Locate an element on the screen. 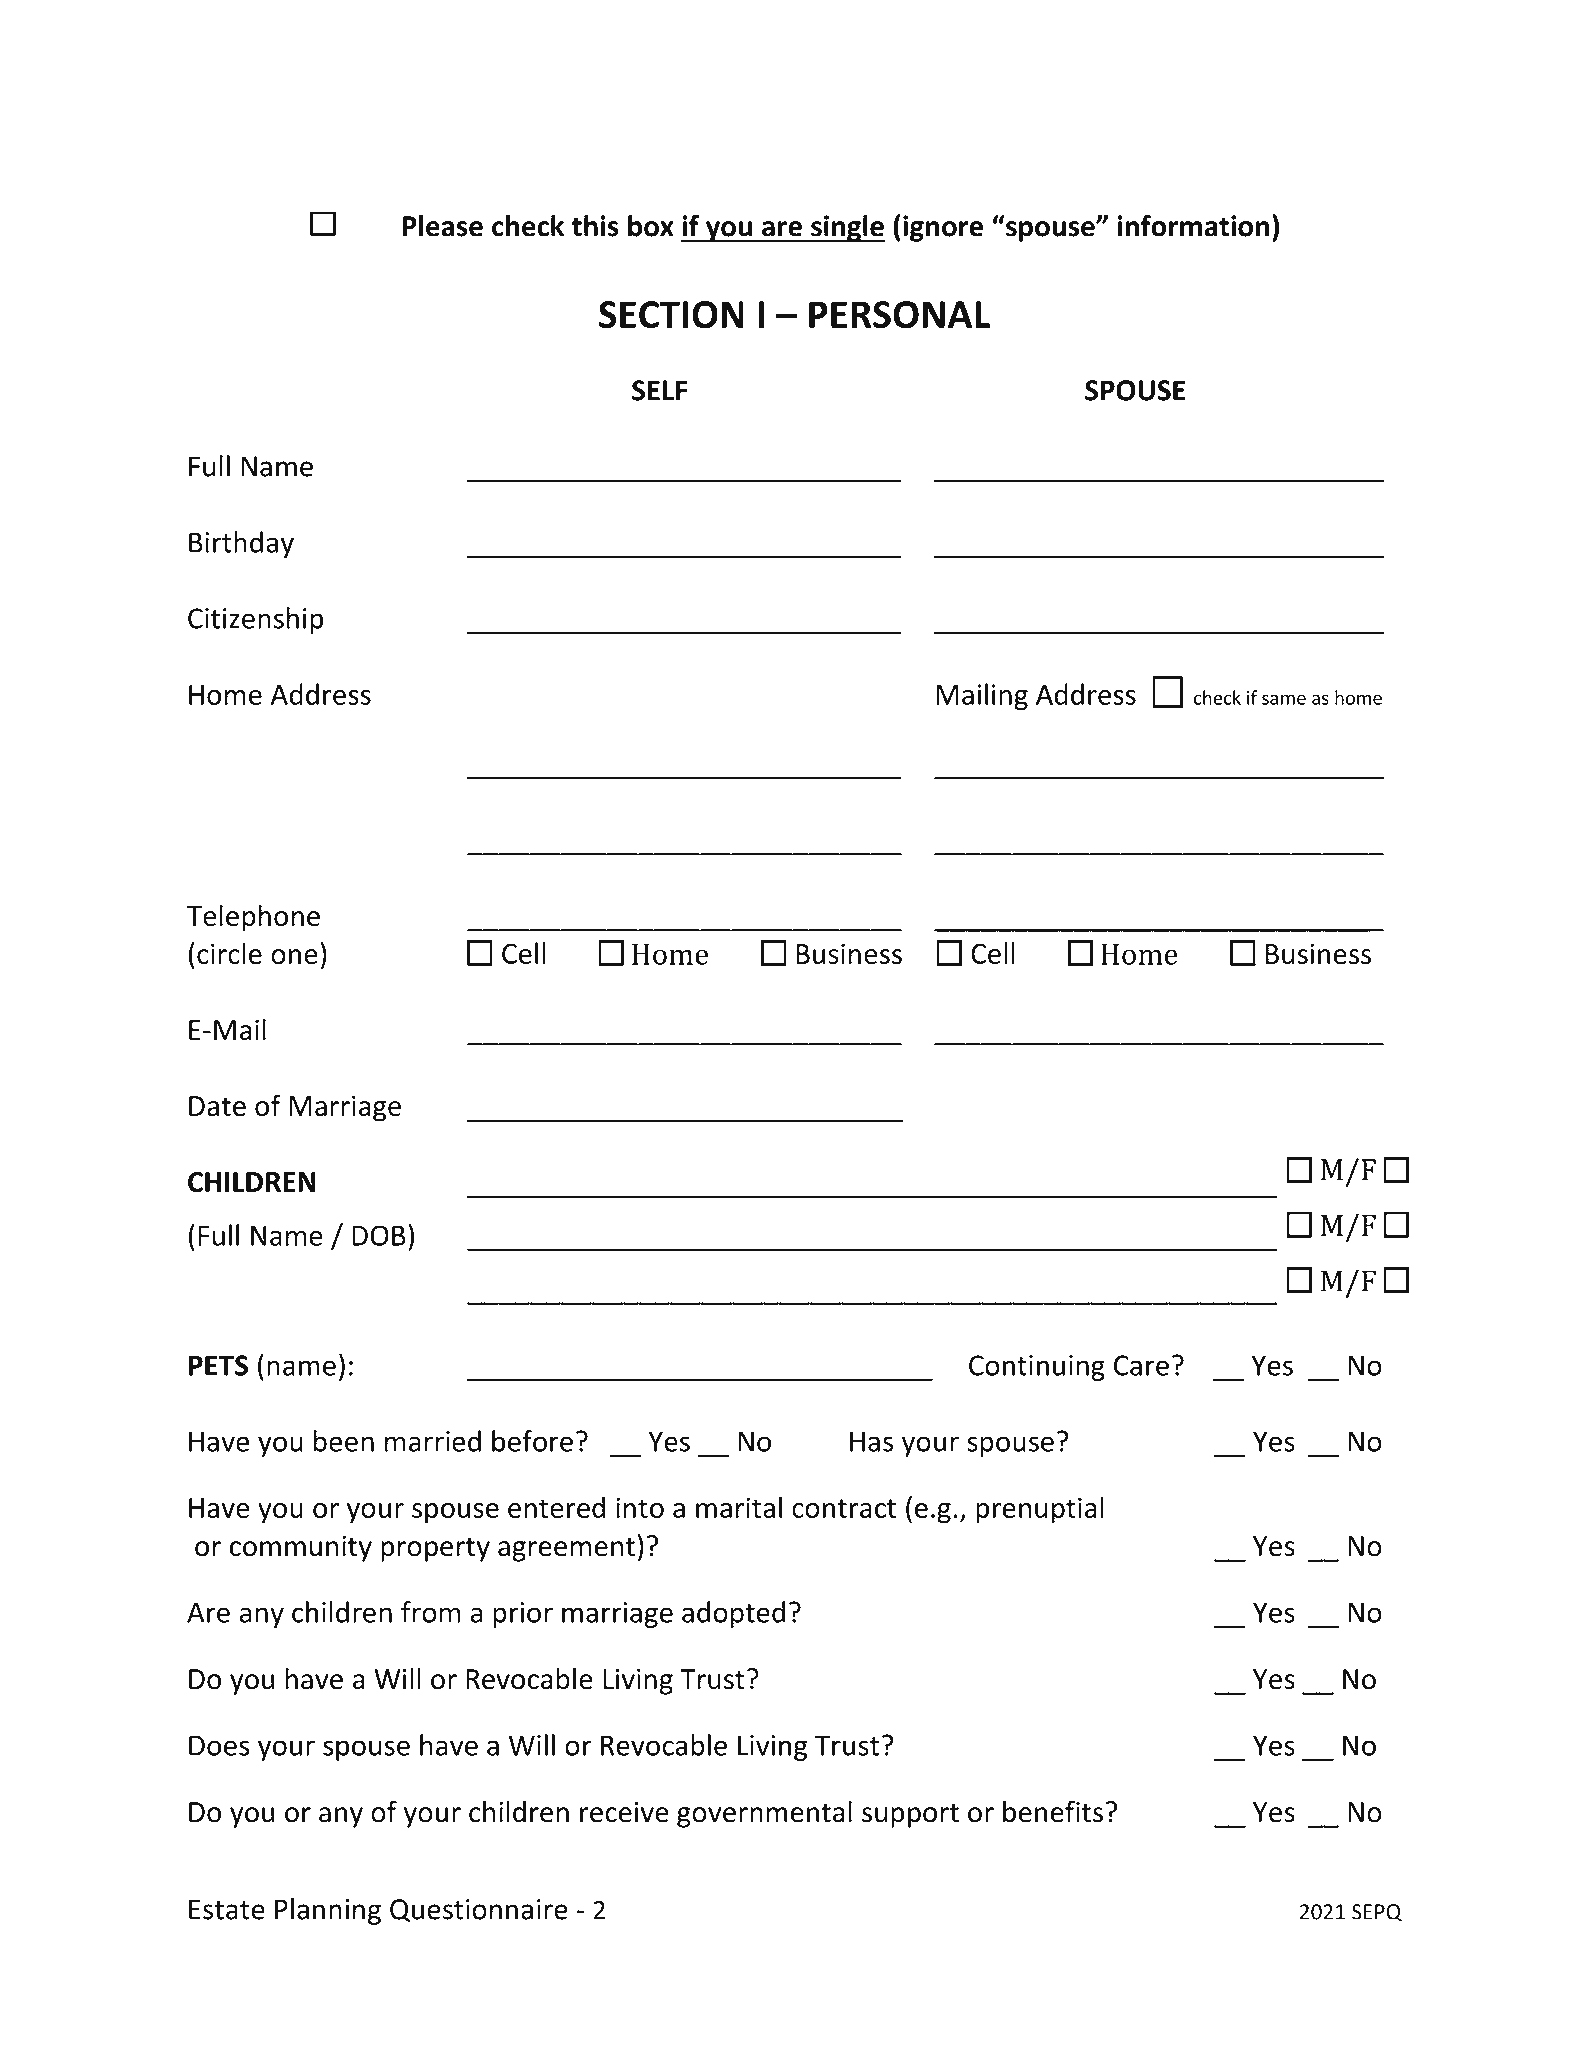 The width and height of the screenshot is (1588, 2056). information is located at coordinates (1193, 226).
